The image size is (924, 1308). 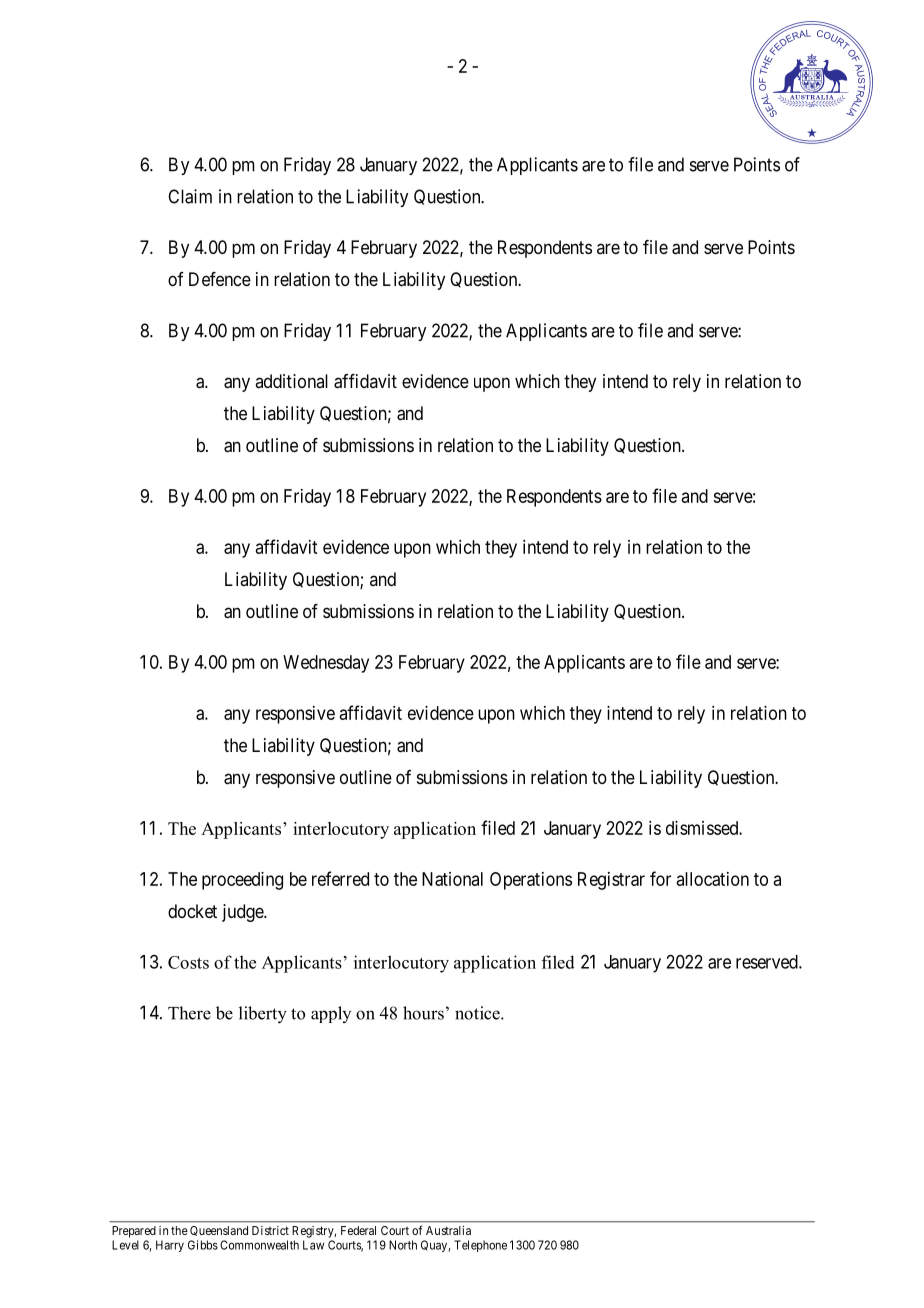 What do you see at coordinates (448, 1230) in the screenshot?
I see `Australia` at bounding box center [448, 1230].
